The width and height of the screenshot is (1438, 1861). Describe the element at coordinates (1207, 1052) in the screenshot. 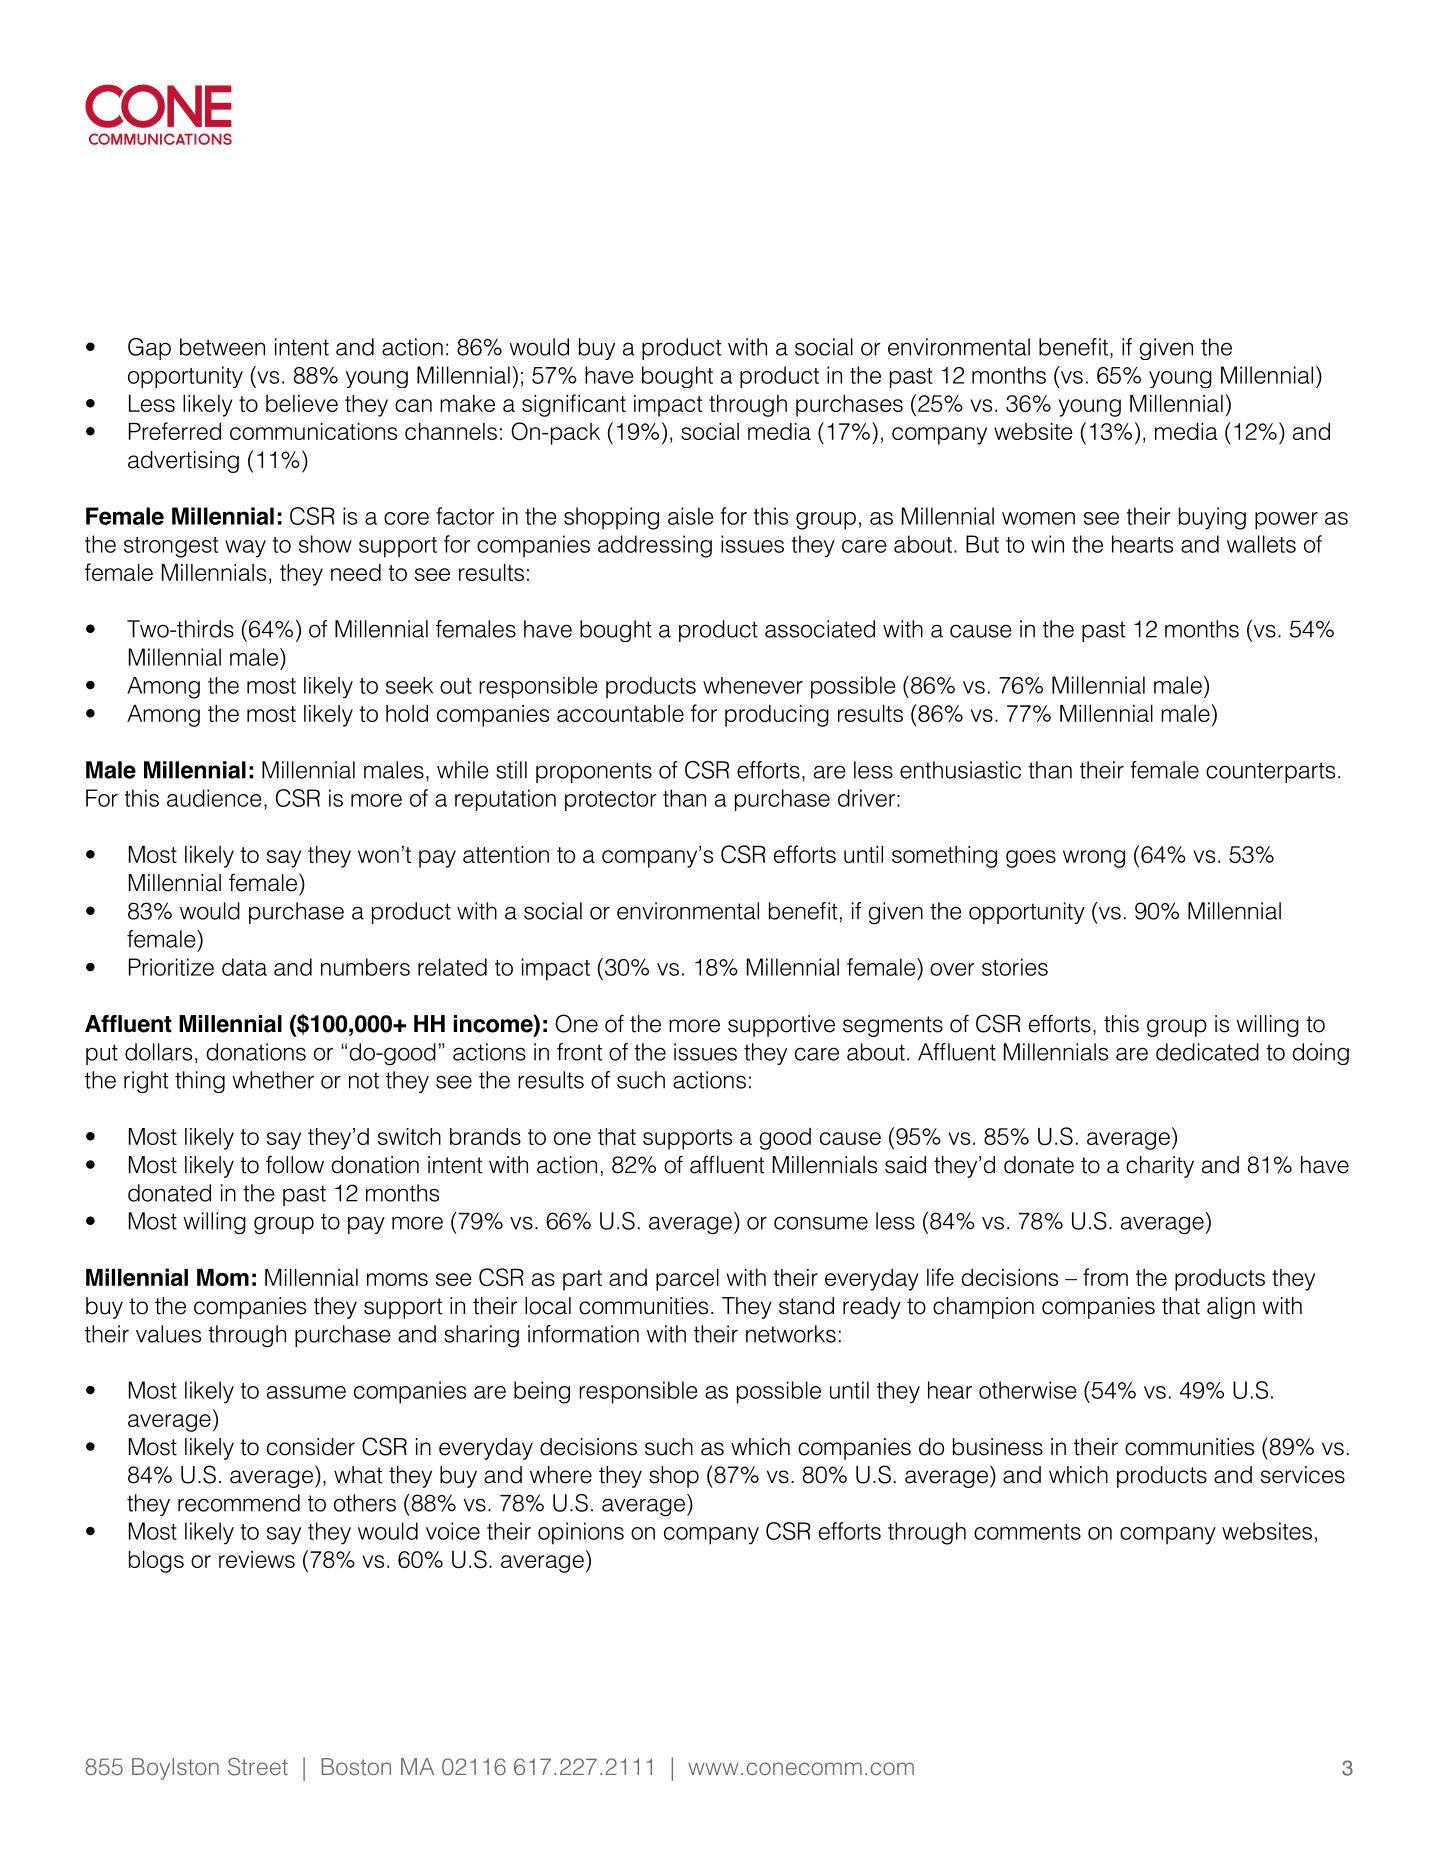

I see `dedicated` at that location.
